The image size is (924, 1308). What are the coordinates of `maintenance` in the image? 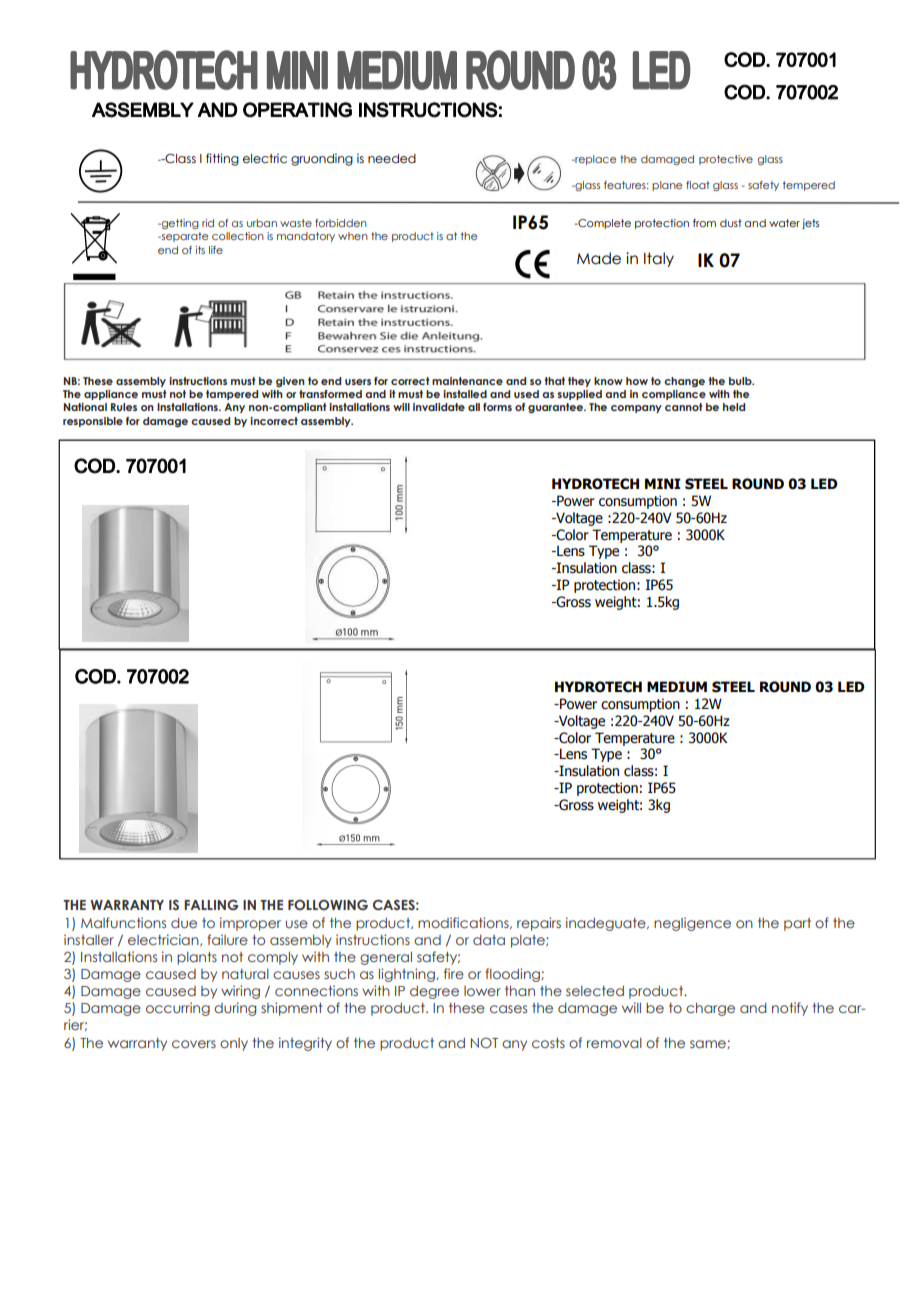 It's located at (467, 381).
